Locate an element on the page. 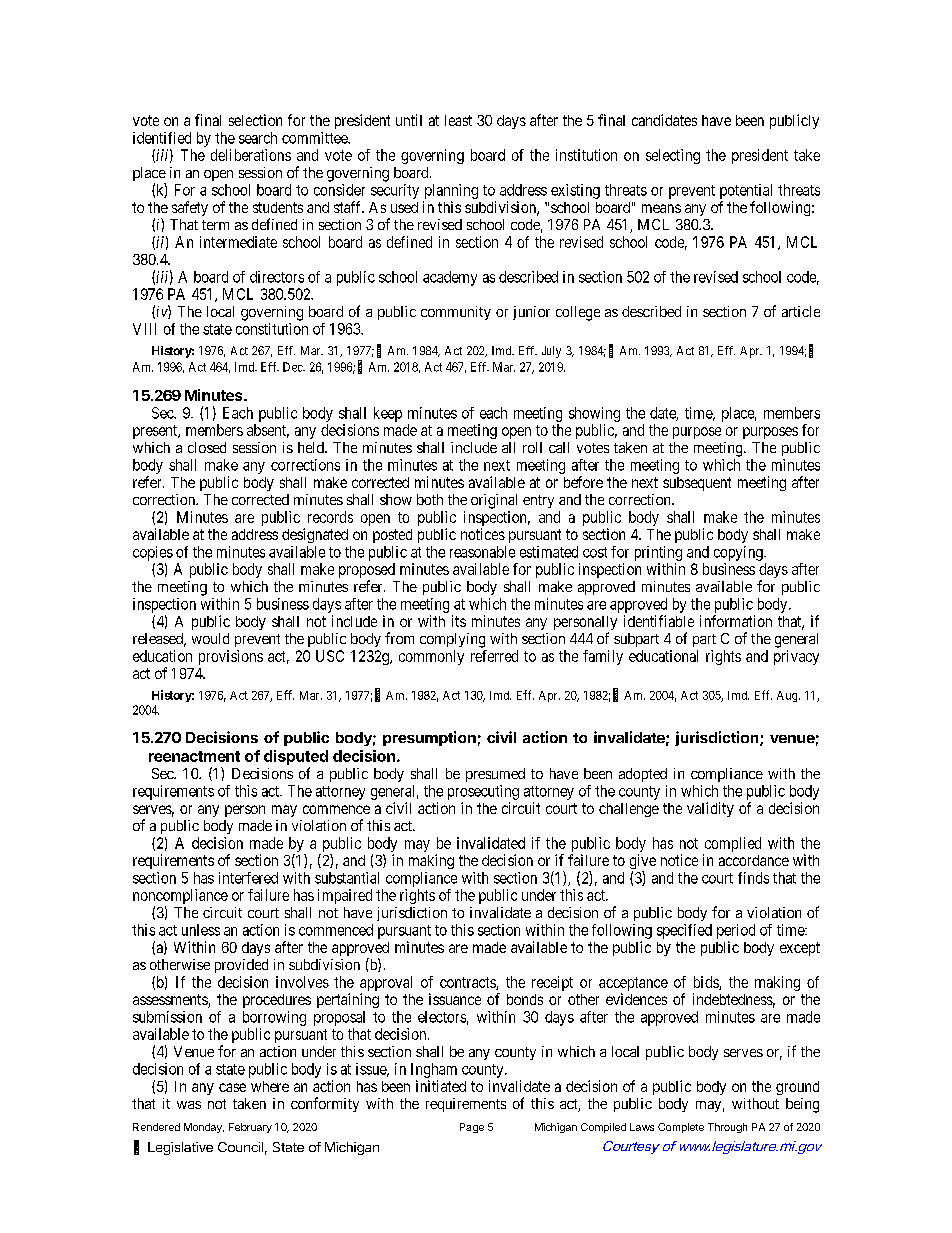 The width and height of the document is (952, 1233). reenactment is located at coordinates (194, 756).
